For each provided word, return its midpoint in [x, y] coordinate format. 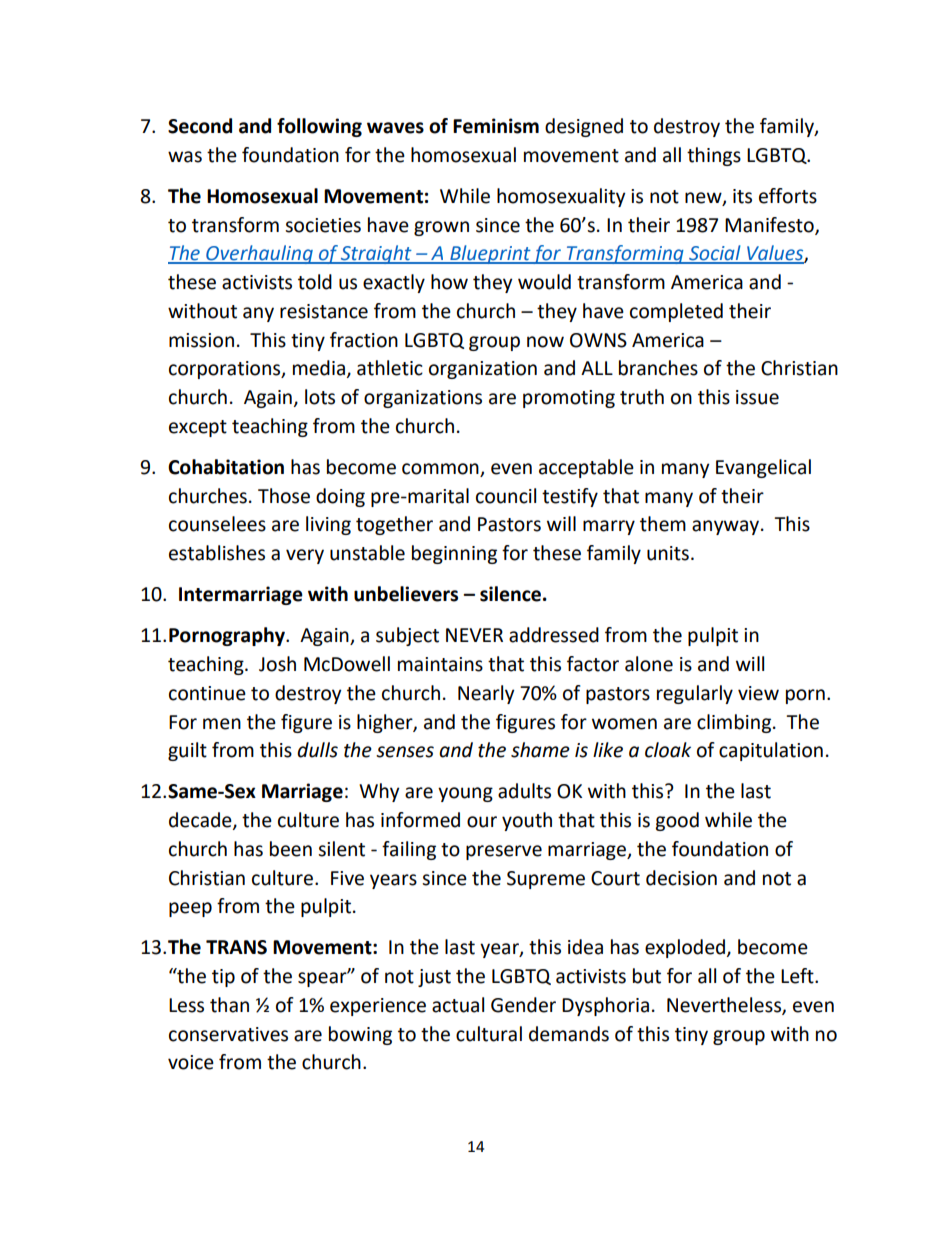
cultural [489, 1034]
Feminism [496, 126]
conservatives [228, 1034]
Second [200, 126]
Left [798, 976]
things [714, 156]
